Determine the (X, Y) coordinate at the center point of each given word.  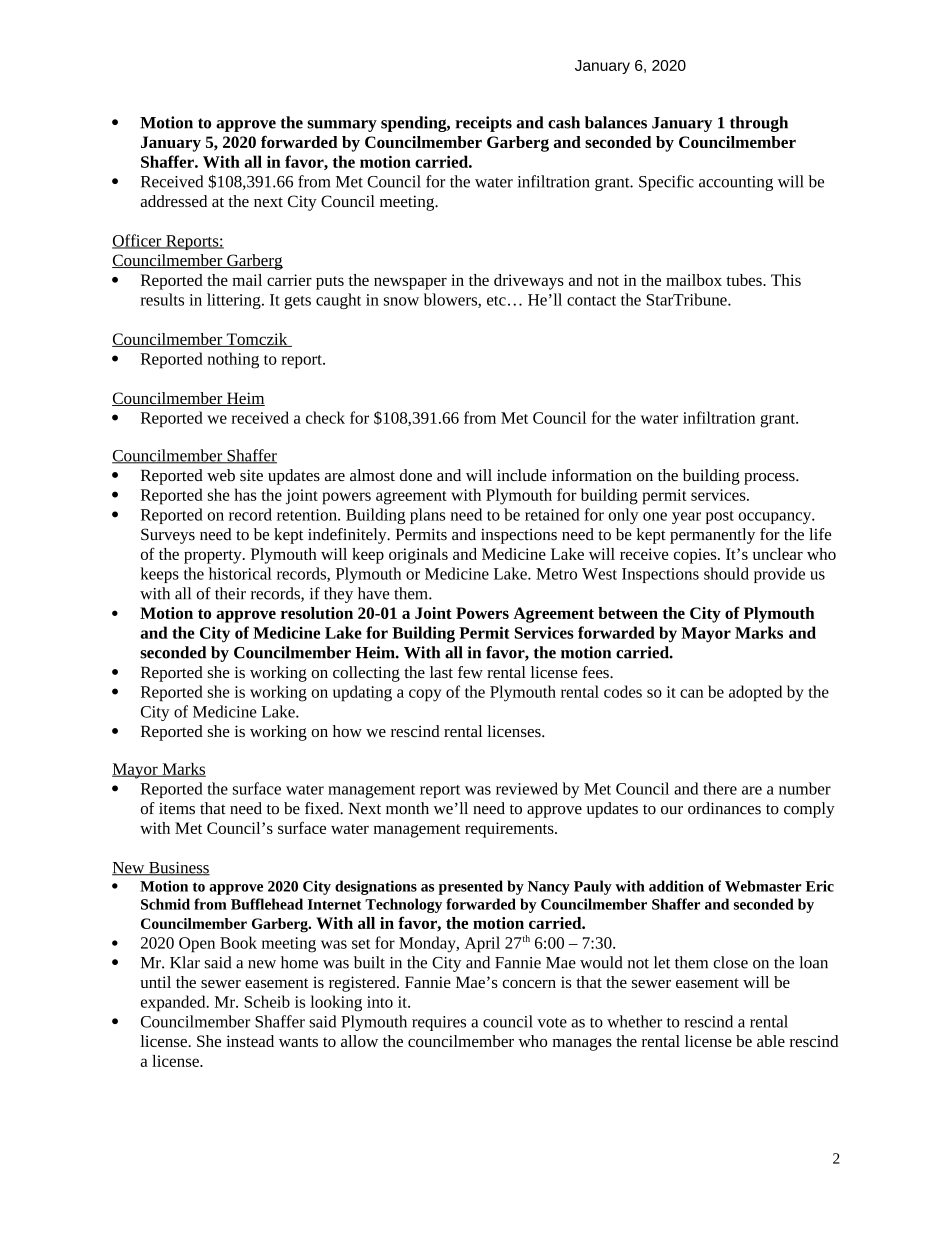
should (726, 573)
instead (250, 1041)
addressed (174, 201)
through (759, 124)
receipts (483, 124)
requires (439, 1023)
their (230, 593)
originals (418, 556)
